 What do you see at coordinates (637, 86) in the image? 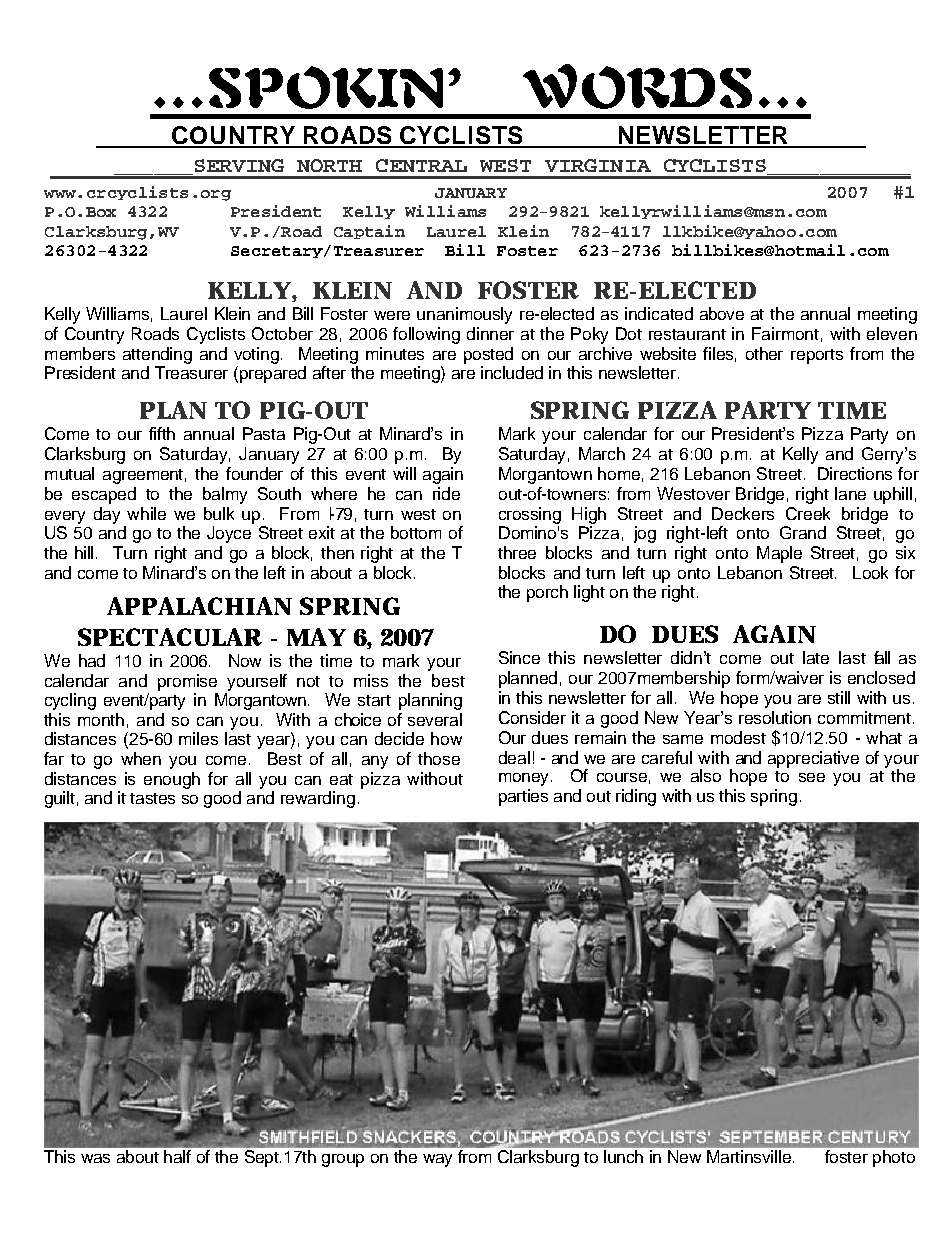
I see `WORDS` at bounding box center [637, 86].
